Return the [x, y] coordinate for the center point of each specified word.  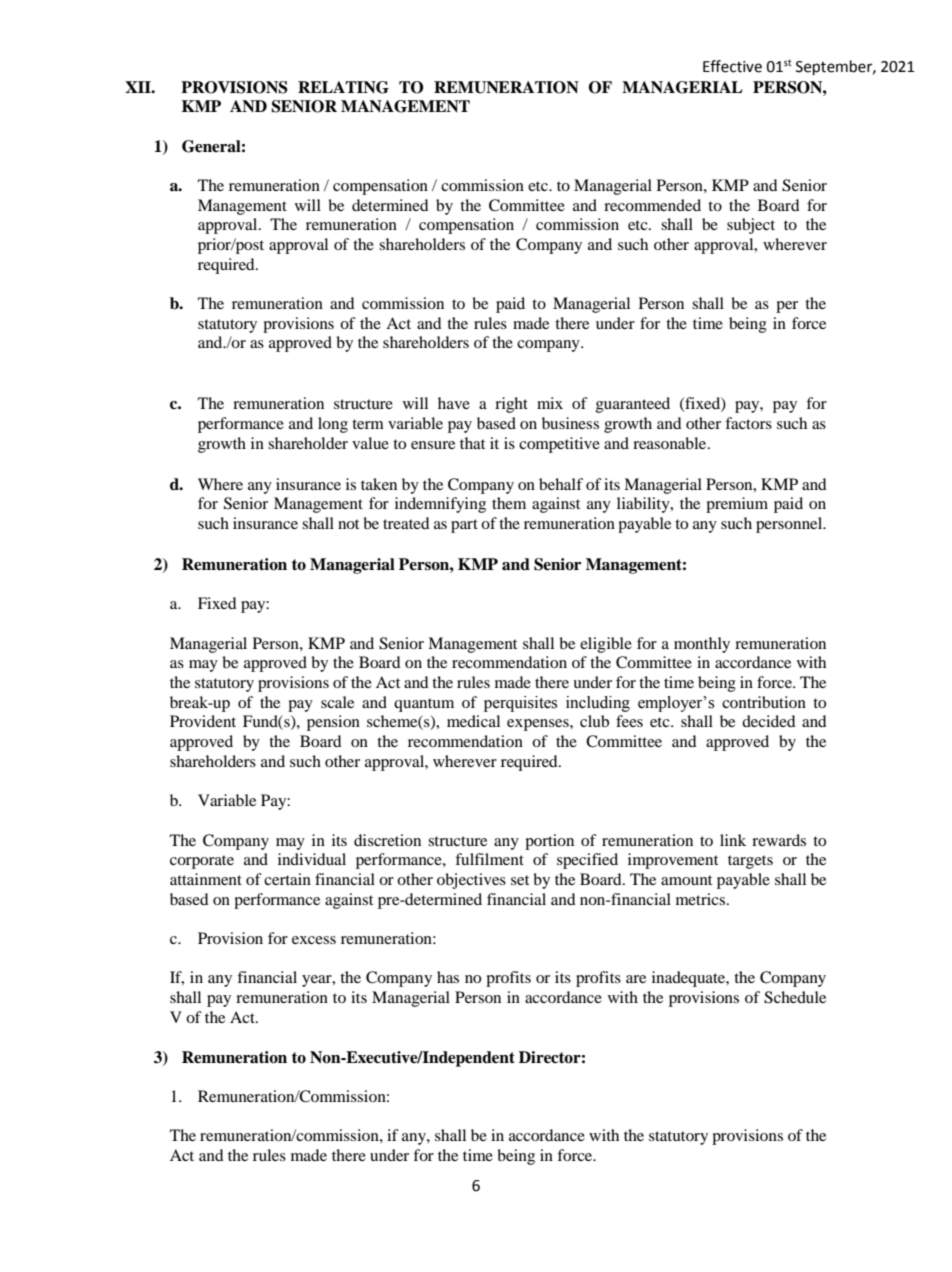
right [511, 405]
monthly [702, 645]
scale [337, 702]
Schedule [795, 997]
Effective [732, 66]
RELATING [343, 87]
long [333, 425]
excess [314, 940]
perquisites [520, 704]
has [448, 977]
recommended [652, 205]
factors [748, 423]
